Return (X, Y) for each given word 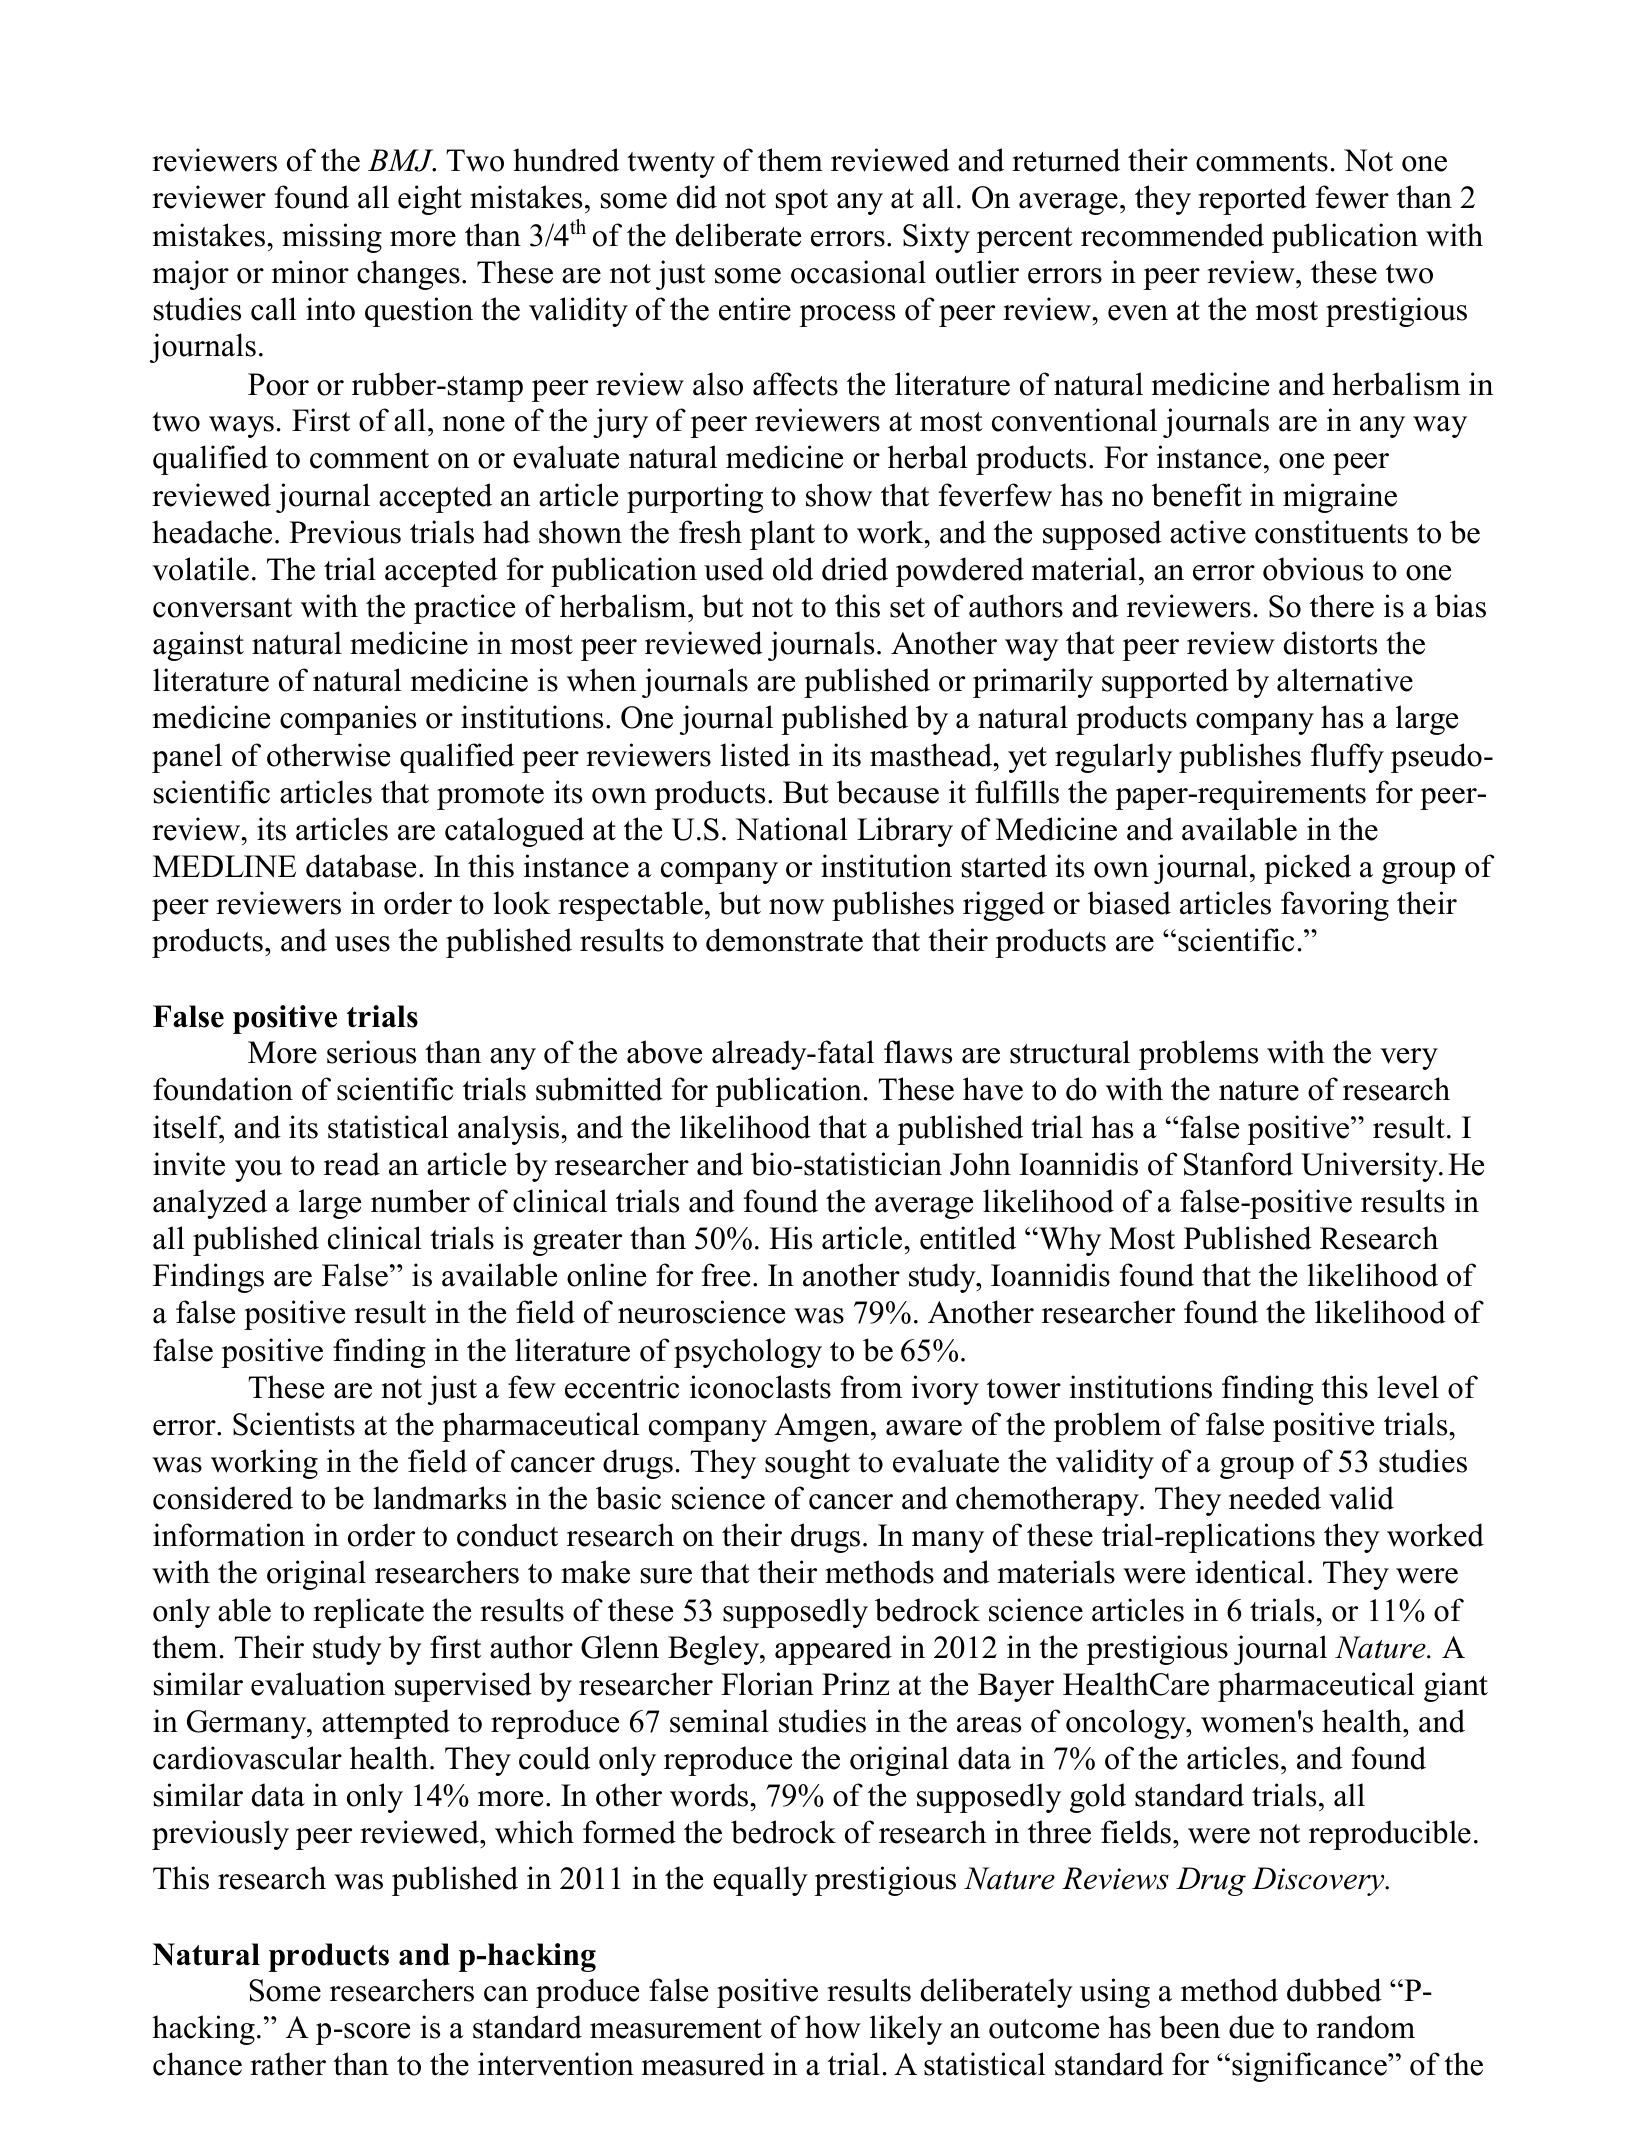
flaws (918, 1052)
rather (288, 2064)
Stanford (1238, 1164)
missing (332, 238)
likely (906, 2030)
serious (371, 1052)
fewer (1352, 197)
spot (802, 202)
